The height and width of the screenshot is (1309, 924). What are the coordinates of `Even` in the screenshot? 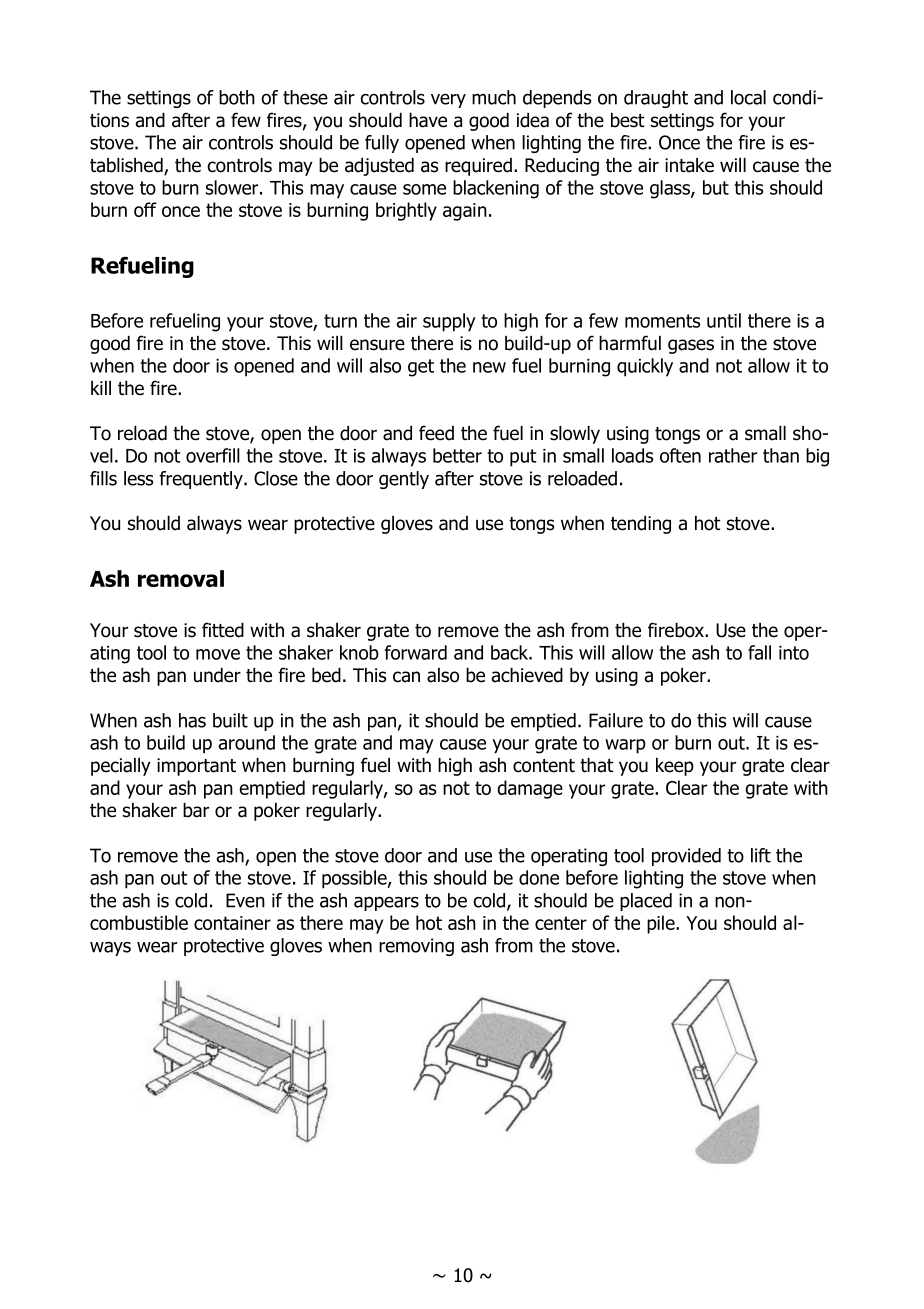 It's located at (245, 900).
